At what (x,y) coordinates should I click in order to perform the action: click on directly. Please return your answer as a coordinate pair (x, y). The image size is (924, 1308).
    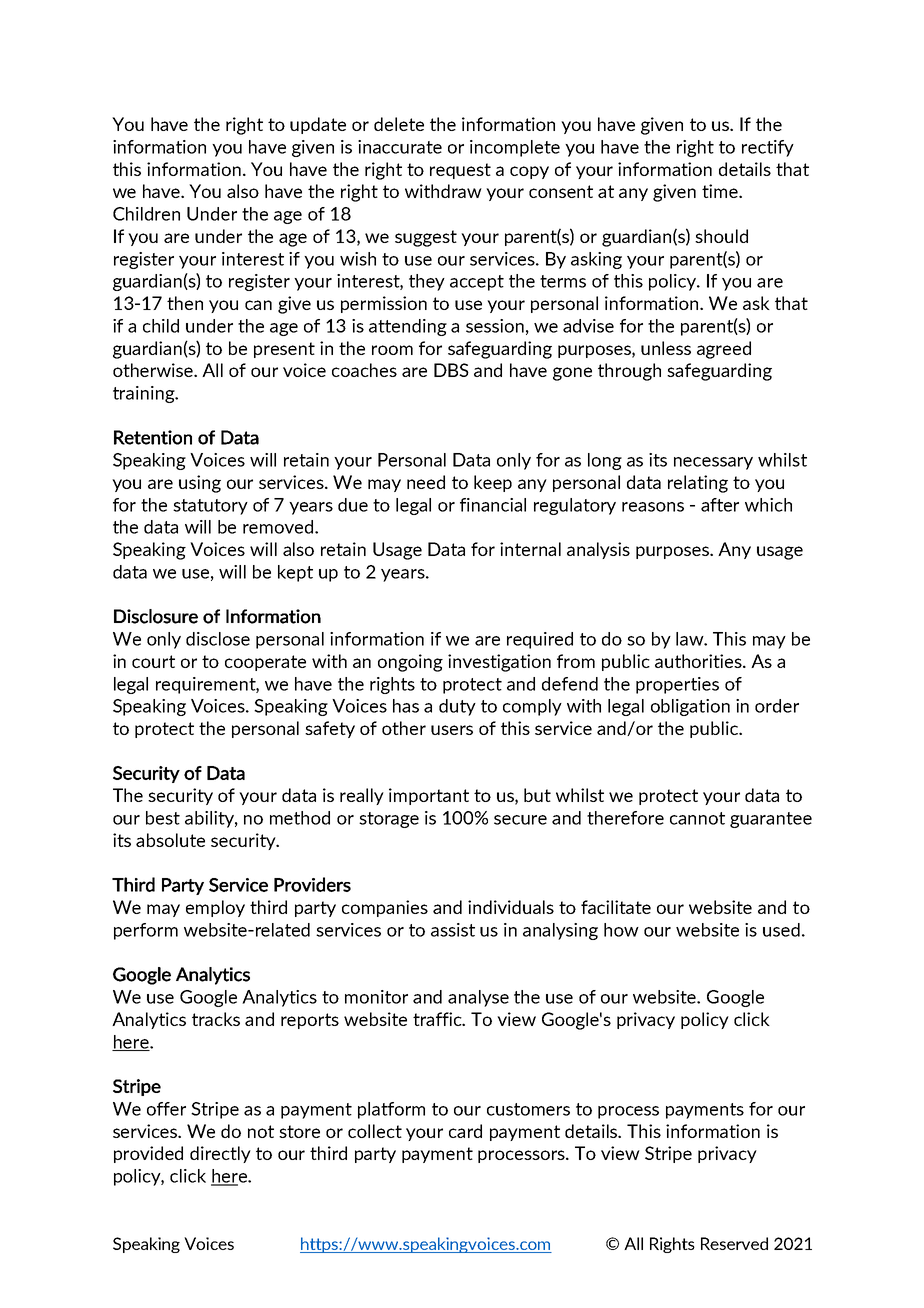
    Looking at the image, I should click on (220, 1154).
